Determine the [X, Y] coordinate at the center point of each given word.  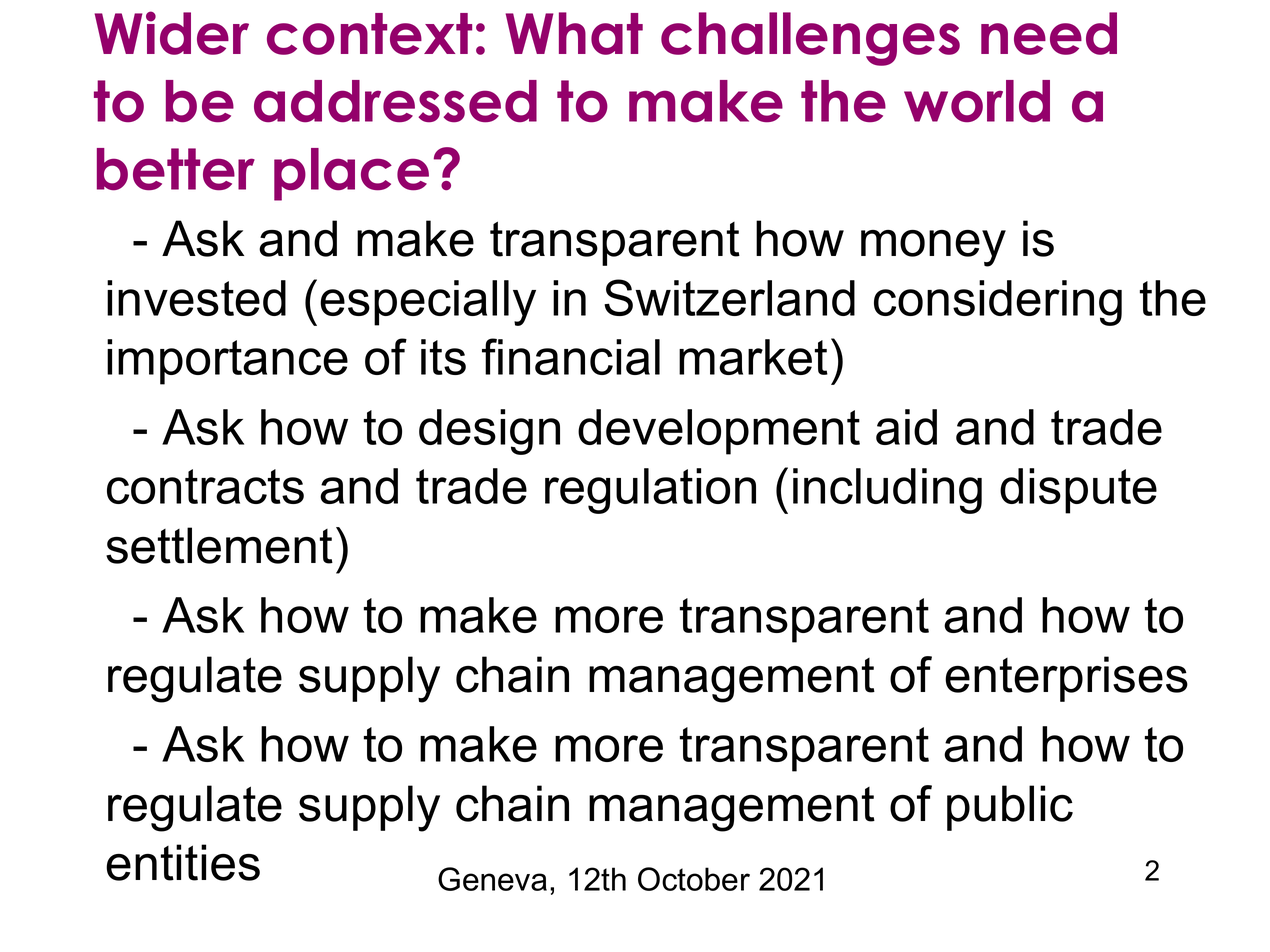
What [574, 33]
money [933, 248]
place [351, 174]
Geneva [492, 879]
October [694, 879]
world [977, 101]
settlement [219, 545]
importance [227, 362]
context [369, 34]
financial [571, 356]
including [887, 491]
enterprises [1066, 679]
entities [183, 862]
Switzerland [729, 297]
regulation [650, 491]
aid [906, 427]
